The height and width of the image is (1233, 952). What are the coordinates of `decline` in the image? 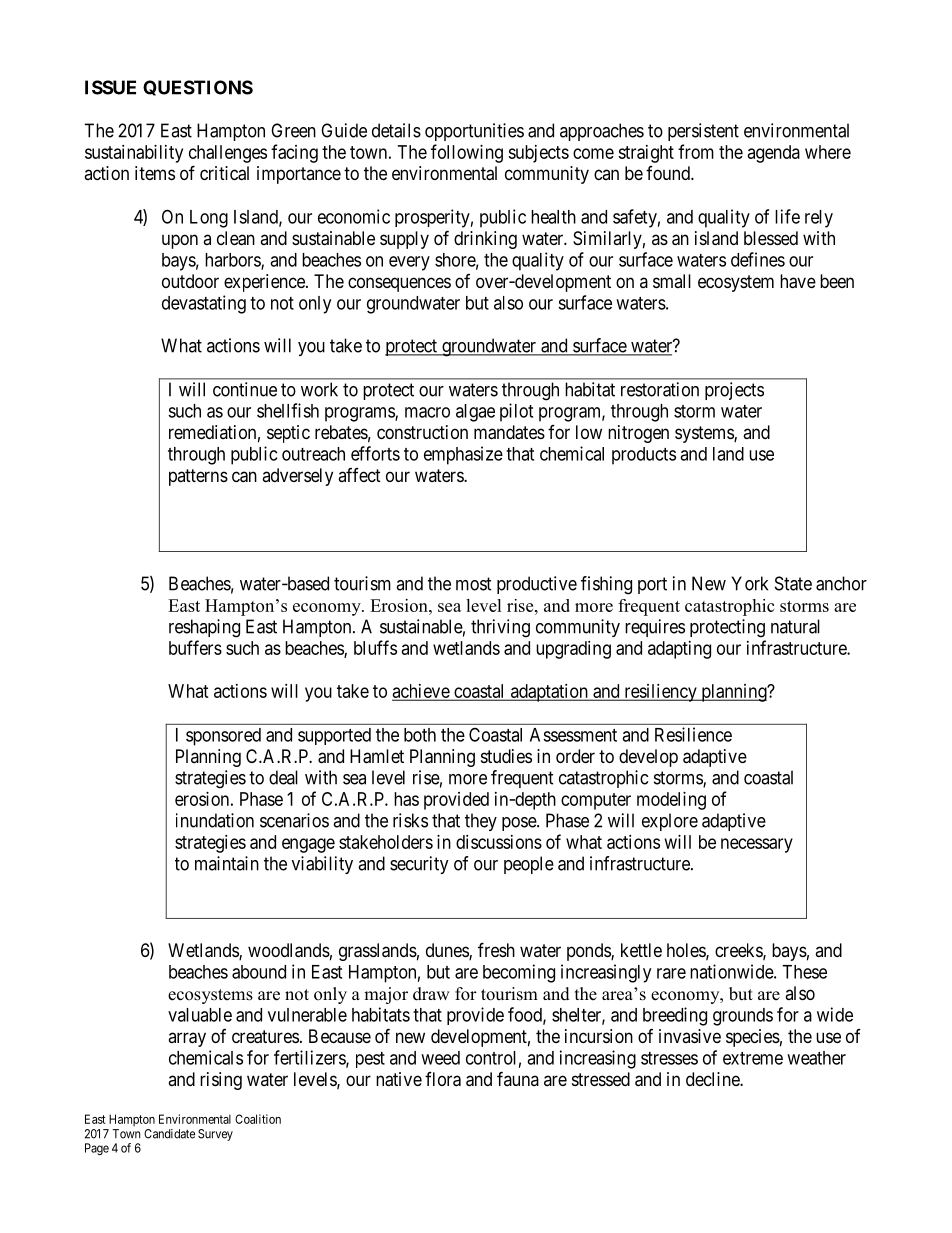 It's located at (713, 1079).
